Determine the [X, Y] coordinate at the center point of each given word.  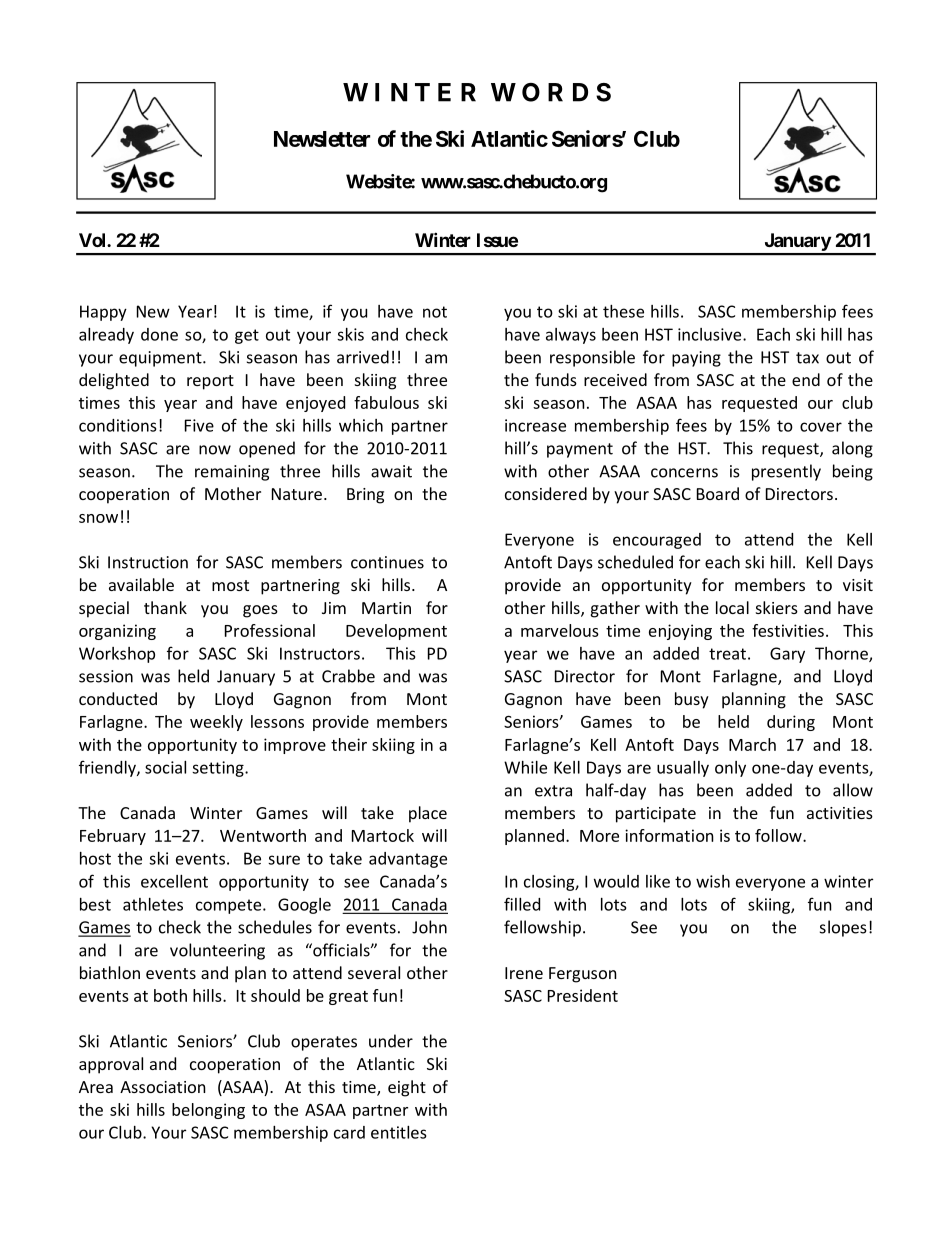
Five [199, 425]
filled [522, 904]
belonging [208, 1111]
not [435, 312]
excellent [174, 881]
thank [165, 607]
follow [779, 835]
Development [396, 632]
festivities [788, 630]
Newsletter [322, 139]
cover [821, 427]
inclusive [711, 334]
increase [535, 425]
